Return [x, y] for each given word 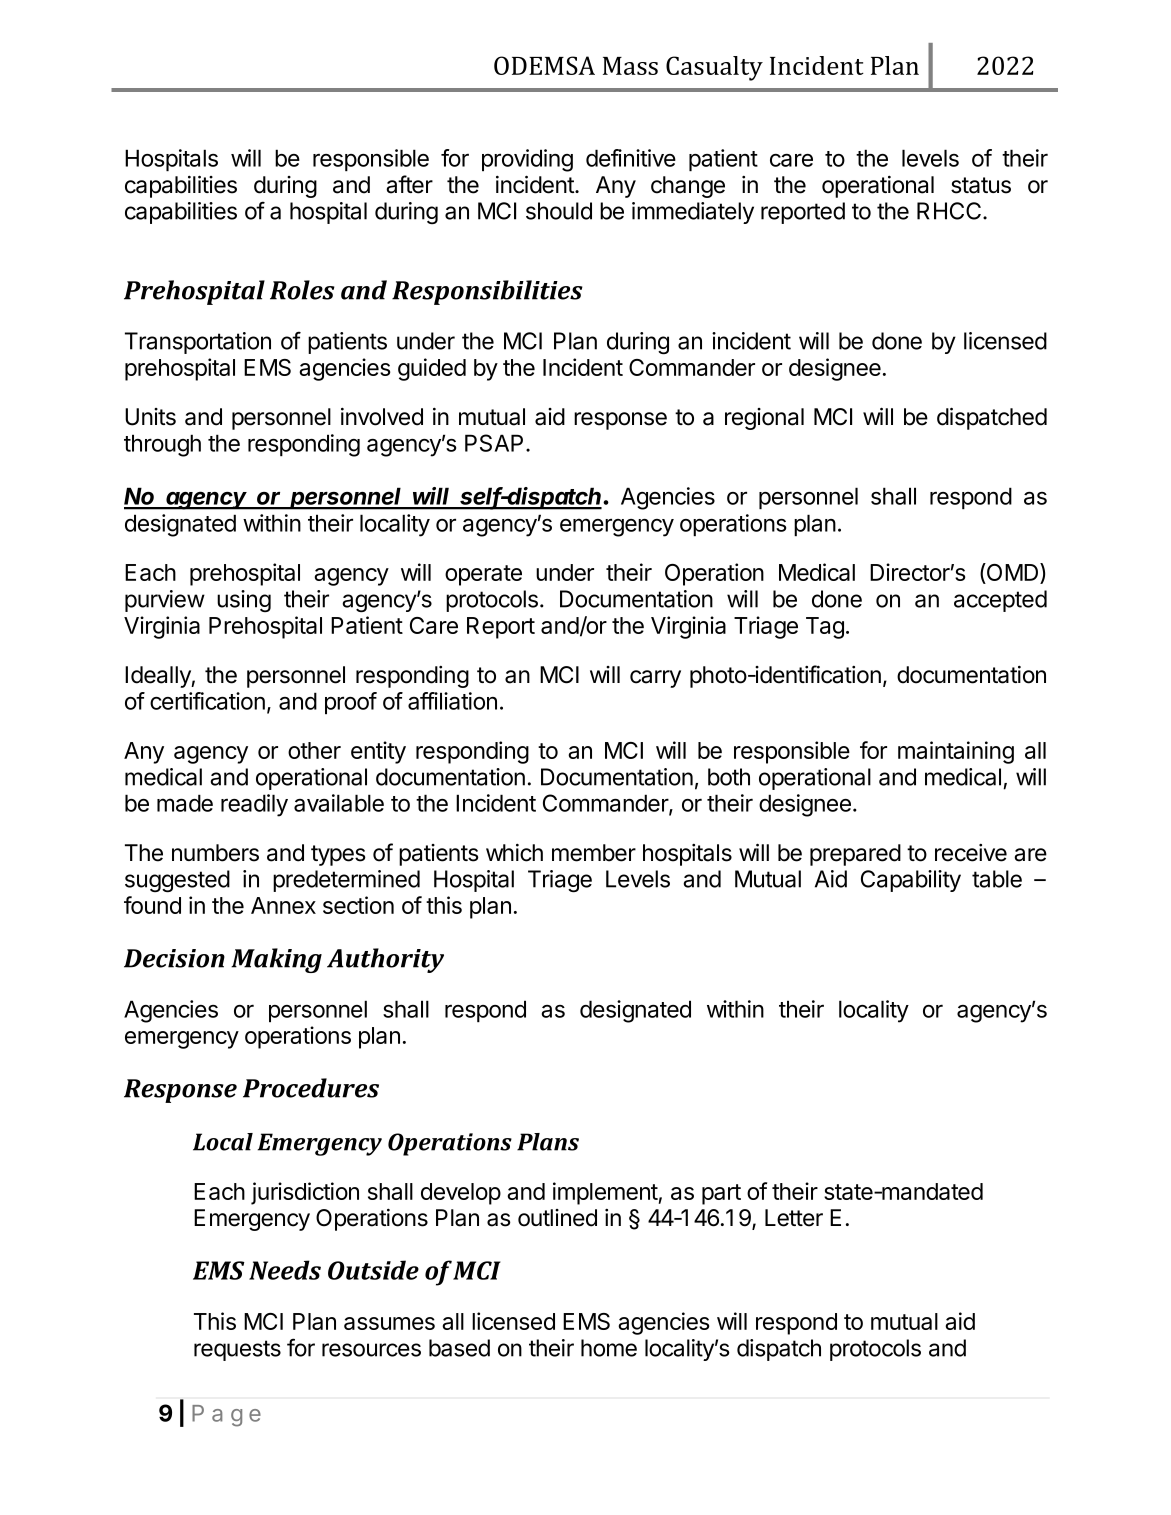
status [981, 185]
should [559, 211]
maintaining [956, 752]
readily [254, 805]
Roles [302, 290]
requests [237, 1350]
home [609, 1348]
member [594, 853]
